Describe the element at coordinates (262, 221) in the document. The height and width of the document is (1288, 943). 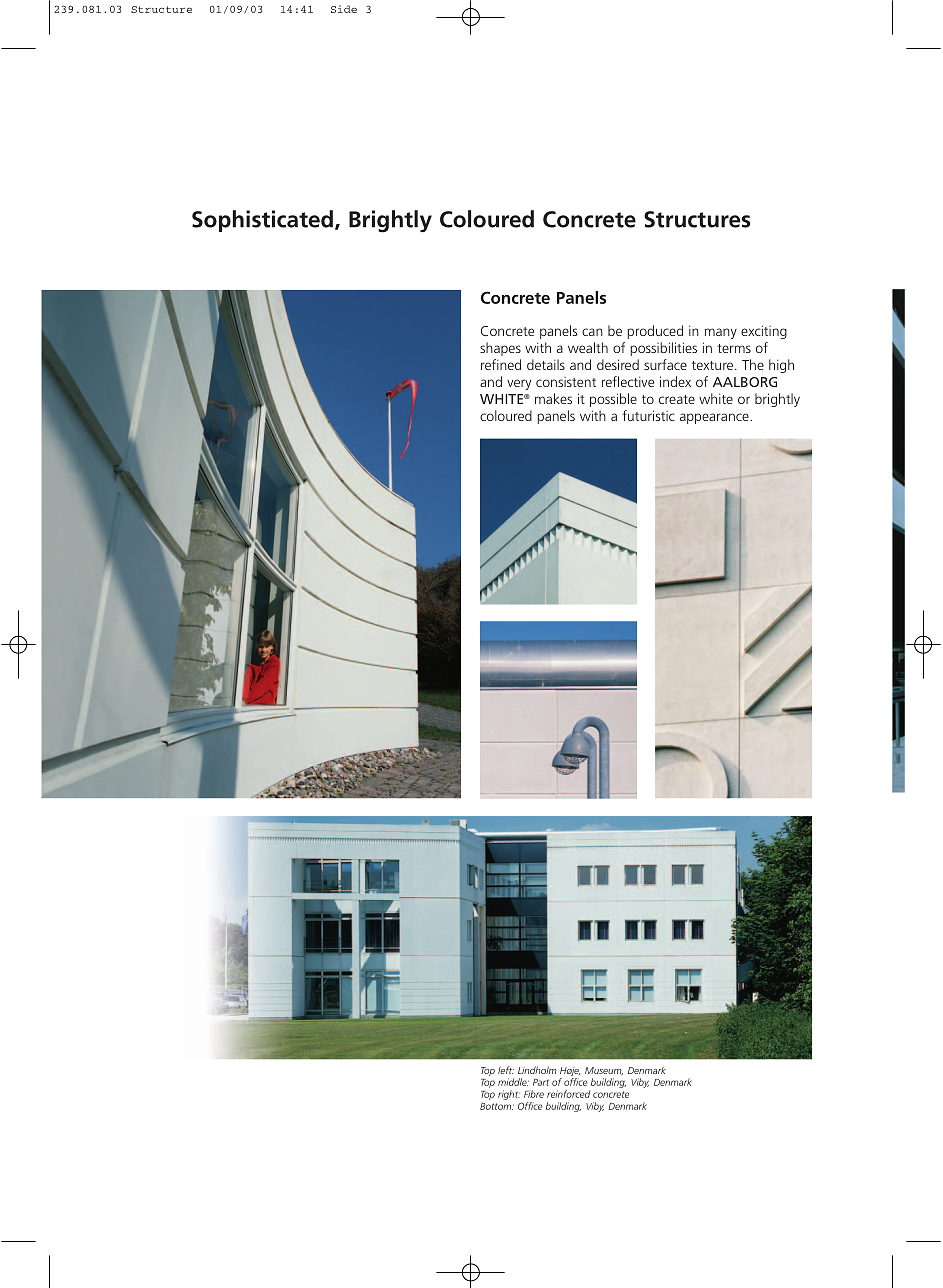
I see `Sophisticated` at that location.
